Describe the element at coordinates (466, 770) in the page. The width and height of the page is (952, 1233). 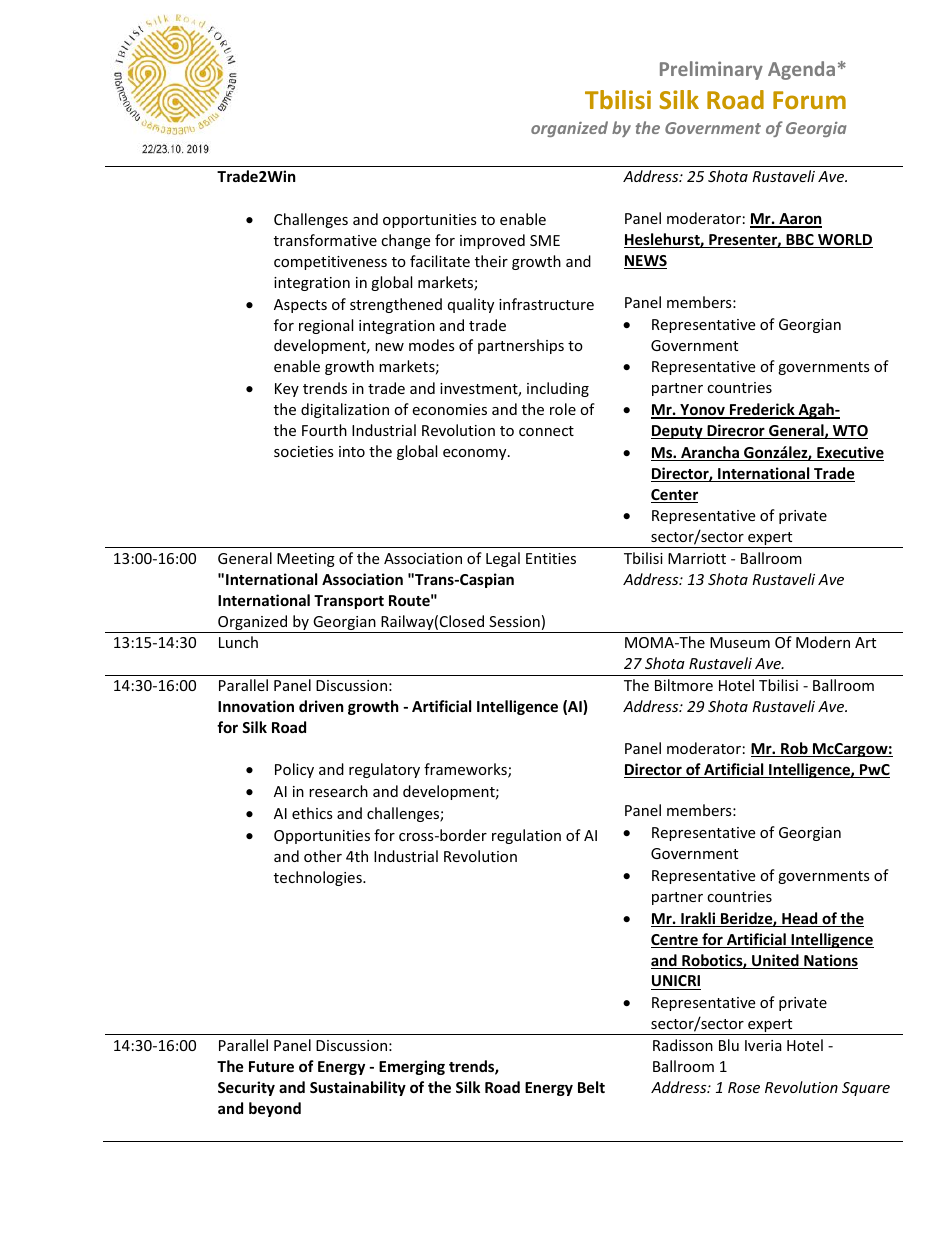
I see `frameworks` at that location.
